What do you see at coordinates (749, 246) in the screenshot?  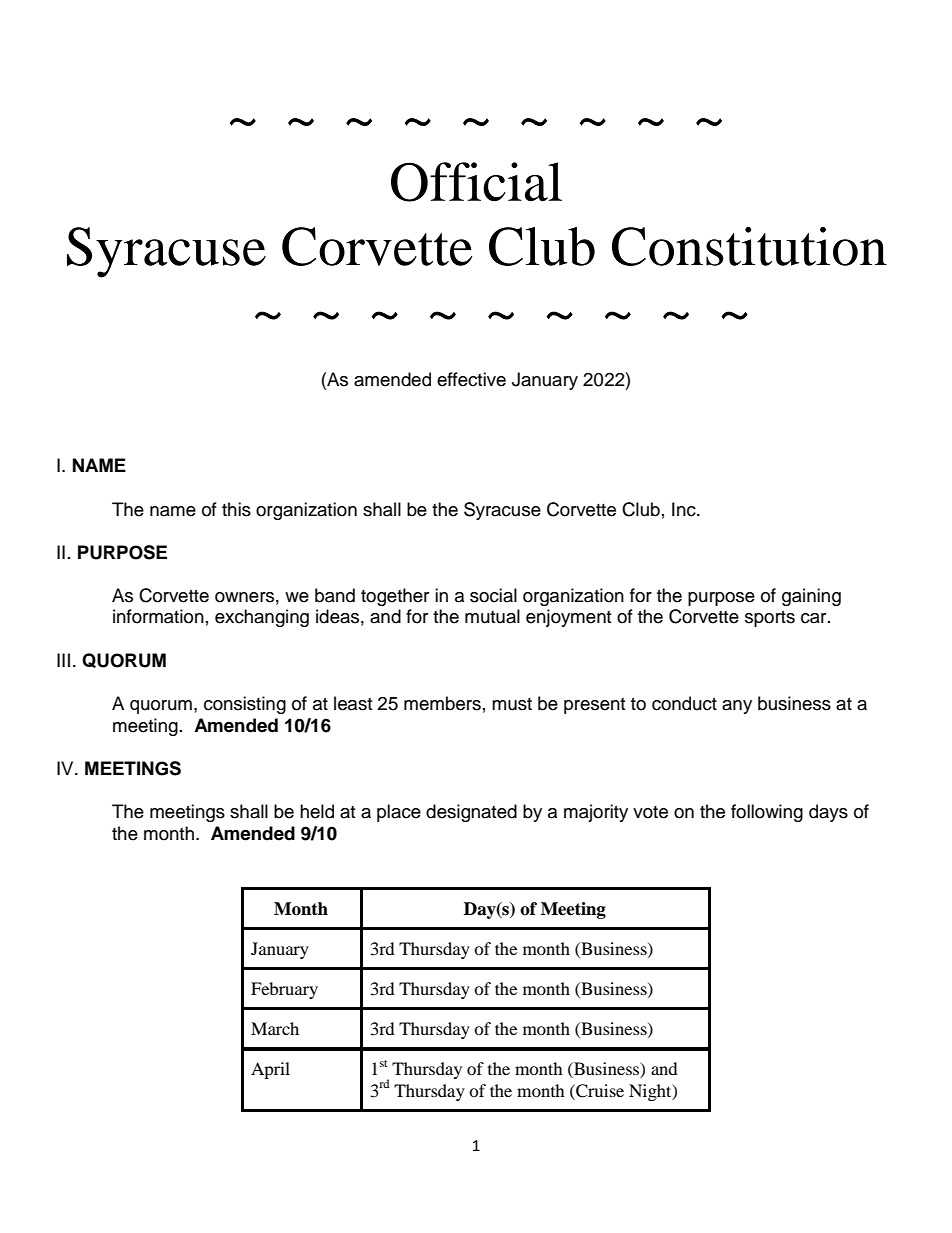 I see `Constitution` at bounding box center [749, 246].
